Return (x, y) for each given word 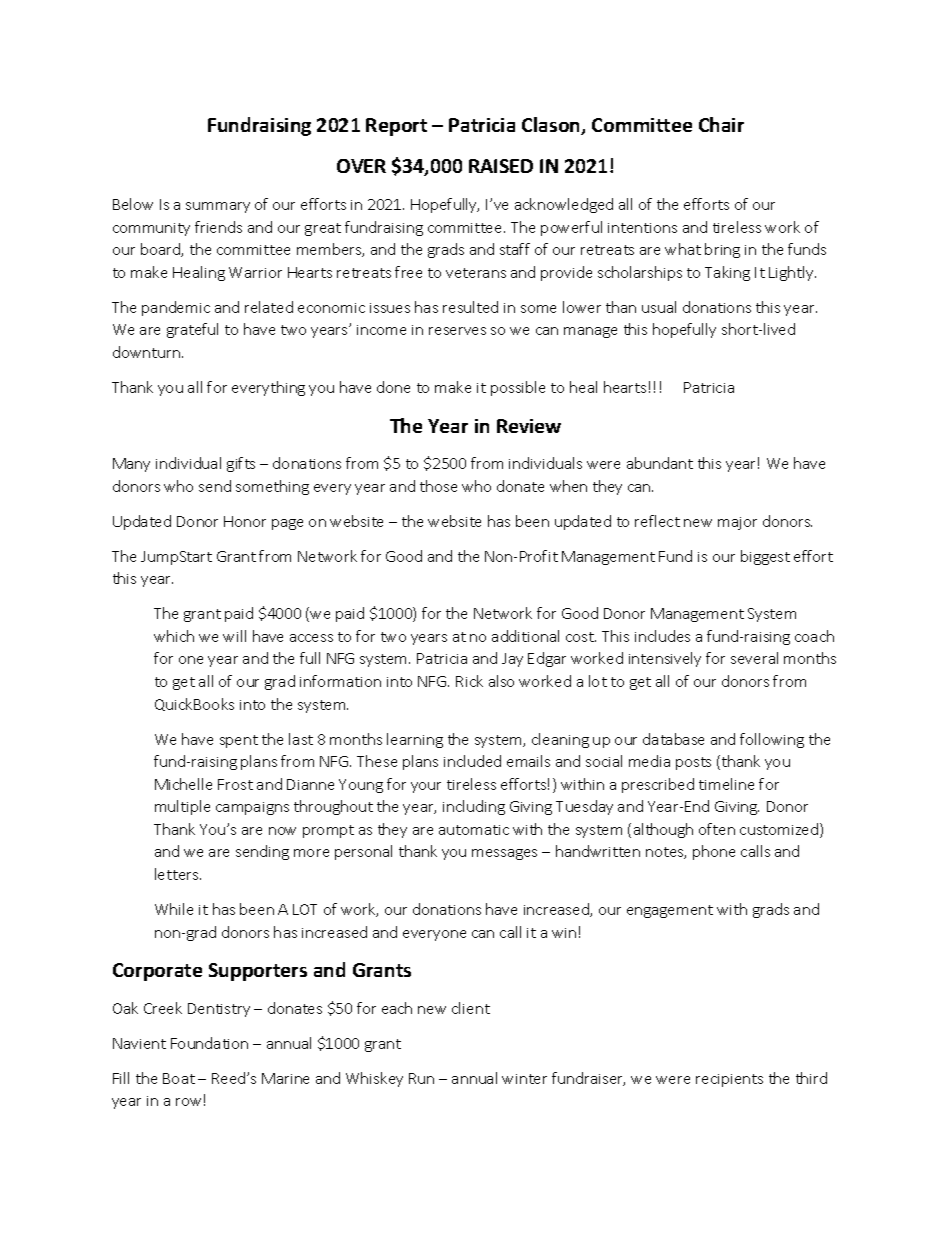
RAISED (501, 166)
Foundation (209, 1043)
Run (421, 1078)
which (174, 636)
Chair (721, 124)
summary (218, 207)
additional (525, 636)
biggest (765, 557)
